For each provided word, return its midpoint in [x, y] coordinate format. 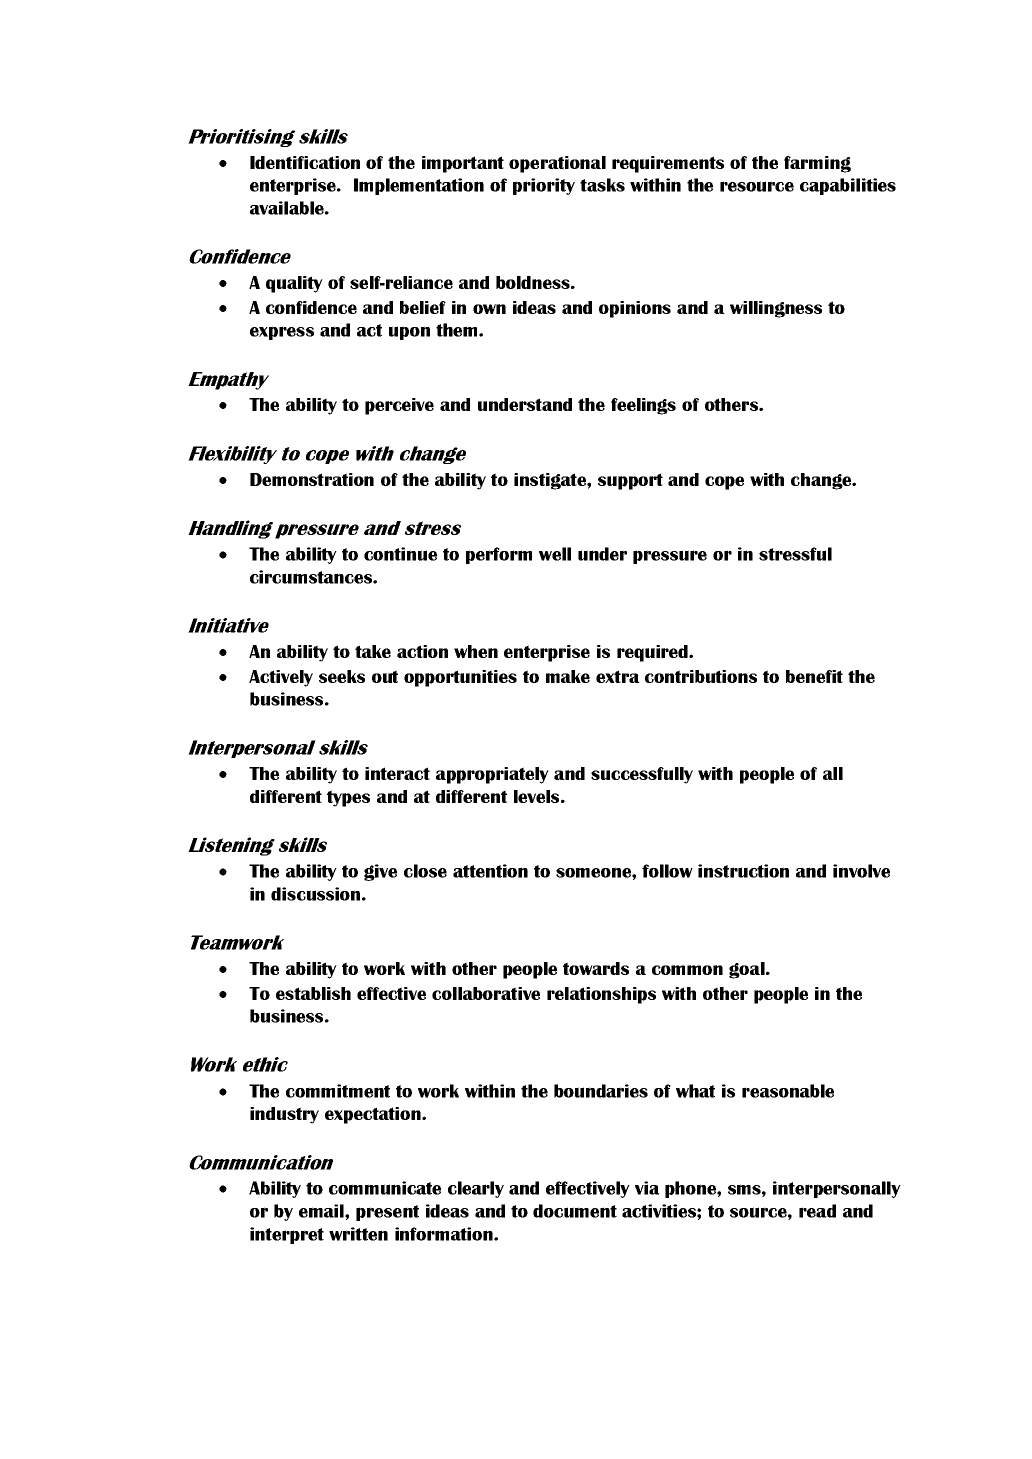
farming [817, 164]
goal [748, 970]
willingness [776, 309]
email [322, 1211]
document [575, 1211]
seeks [342, 676]
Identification [305, 162]
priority [544, 186]
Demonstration [312, 479]
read [817, 1211]
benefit [814, 676]
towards [596, 968]
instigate [551, 481]
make [568, 676]
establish [313, 993]
